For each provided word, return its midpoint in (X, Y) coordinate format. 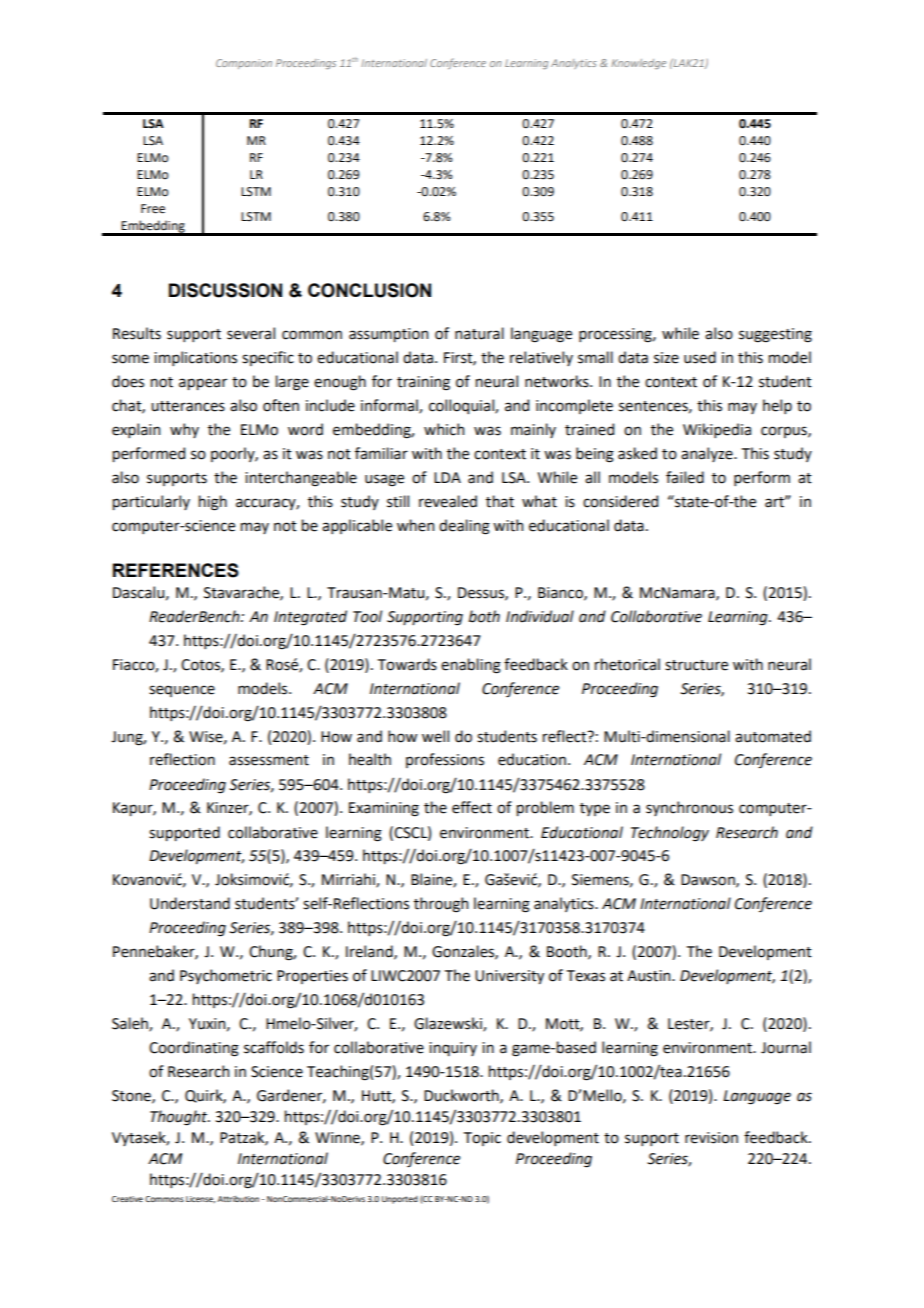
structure (696, 665)
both (484, 616)
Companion (244, 64)
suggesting (775, 335)
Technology (670, 834)
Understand (190, 903)
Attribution (238, 1199)
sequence (182, 691)
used (700, 357)
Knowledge (638, 64)
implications (195, 358)
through (441, 905)
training (423, 383)
